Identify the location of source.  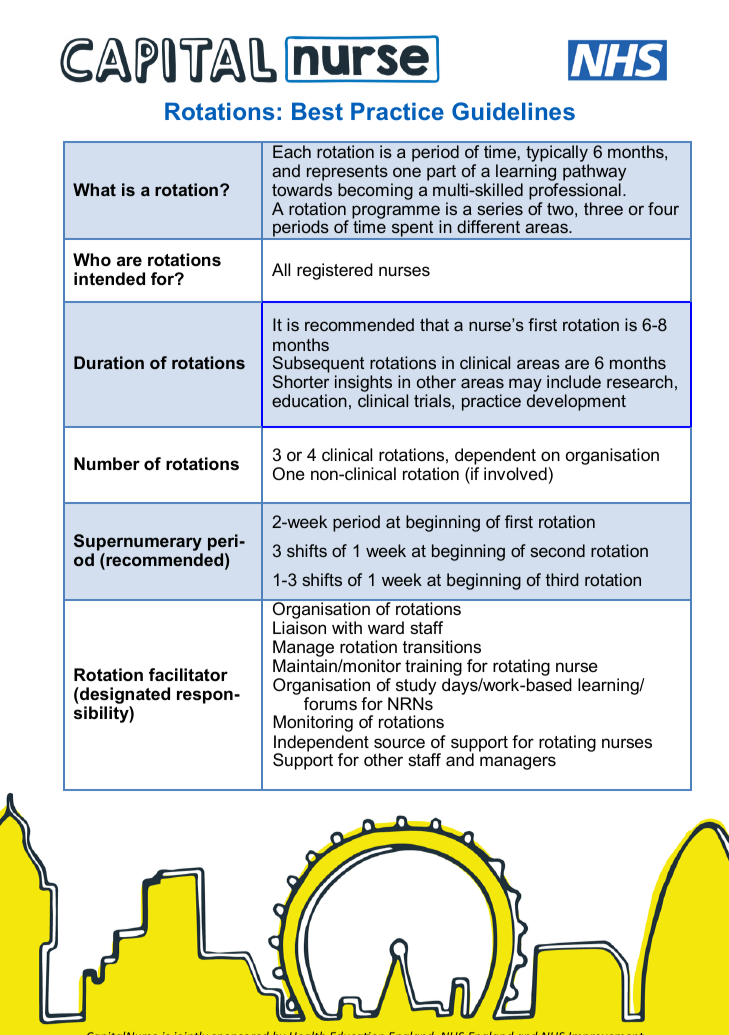
(399, 743).
